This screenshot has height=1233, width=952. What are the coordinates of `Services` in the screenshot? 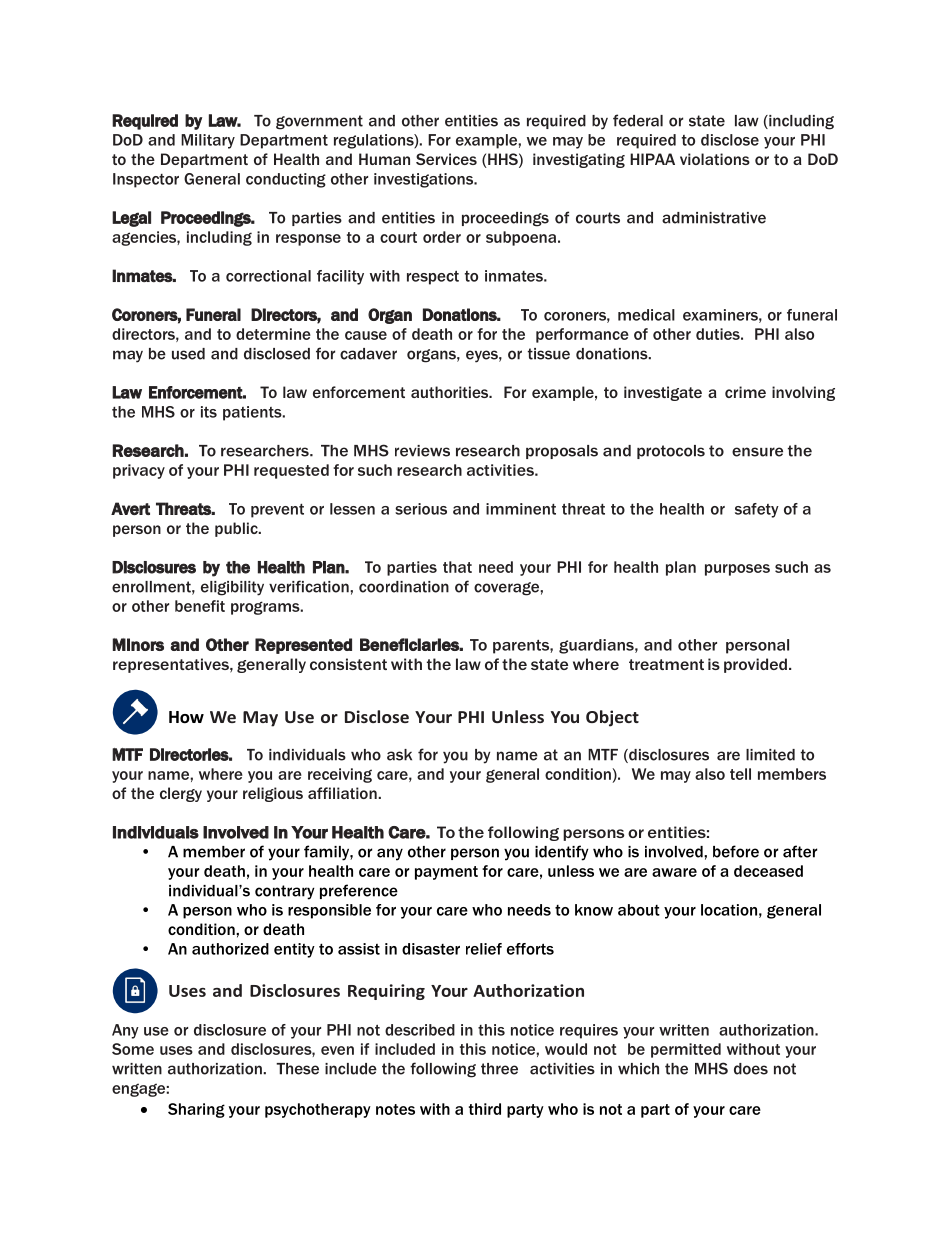 It's located at (446, 159).
